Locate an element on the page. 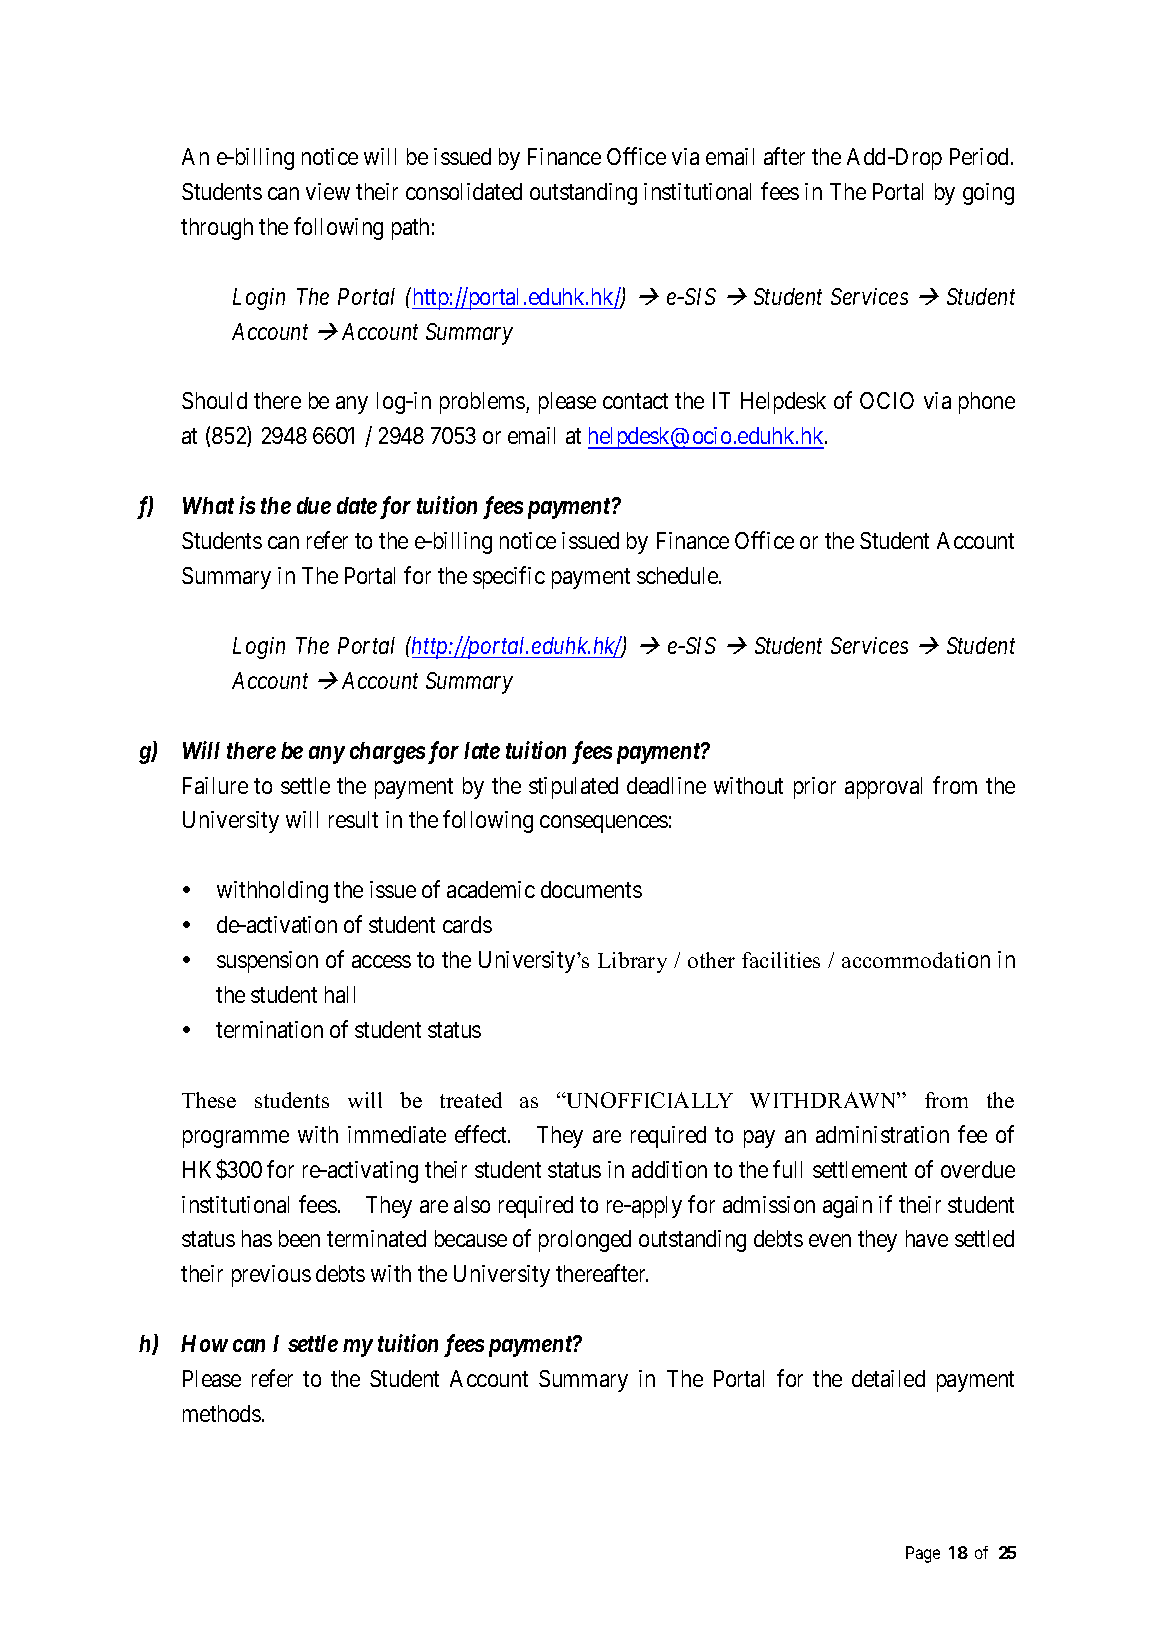  deadline is located at coordinates (666, 785).
